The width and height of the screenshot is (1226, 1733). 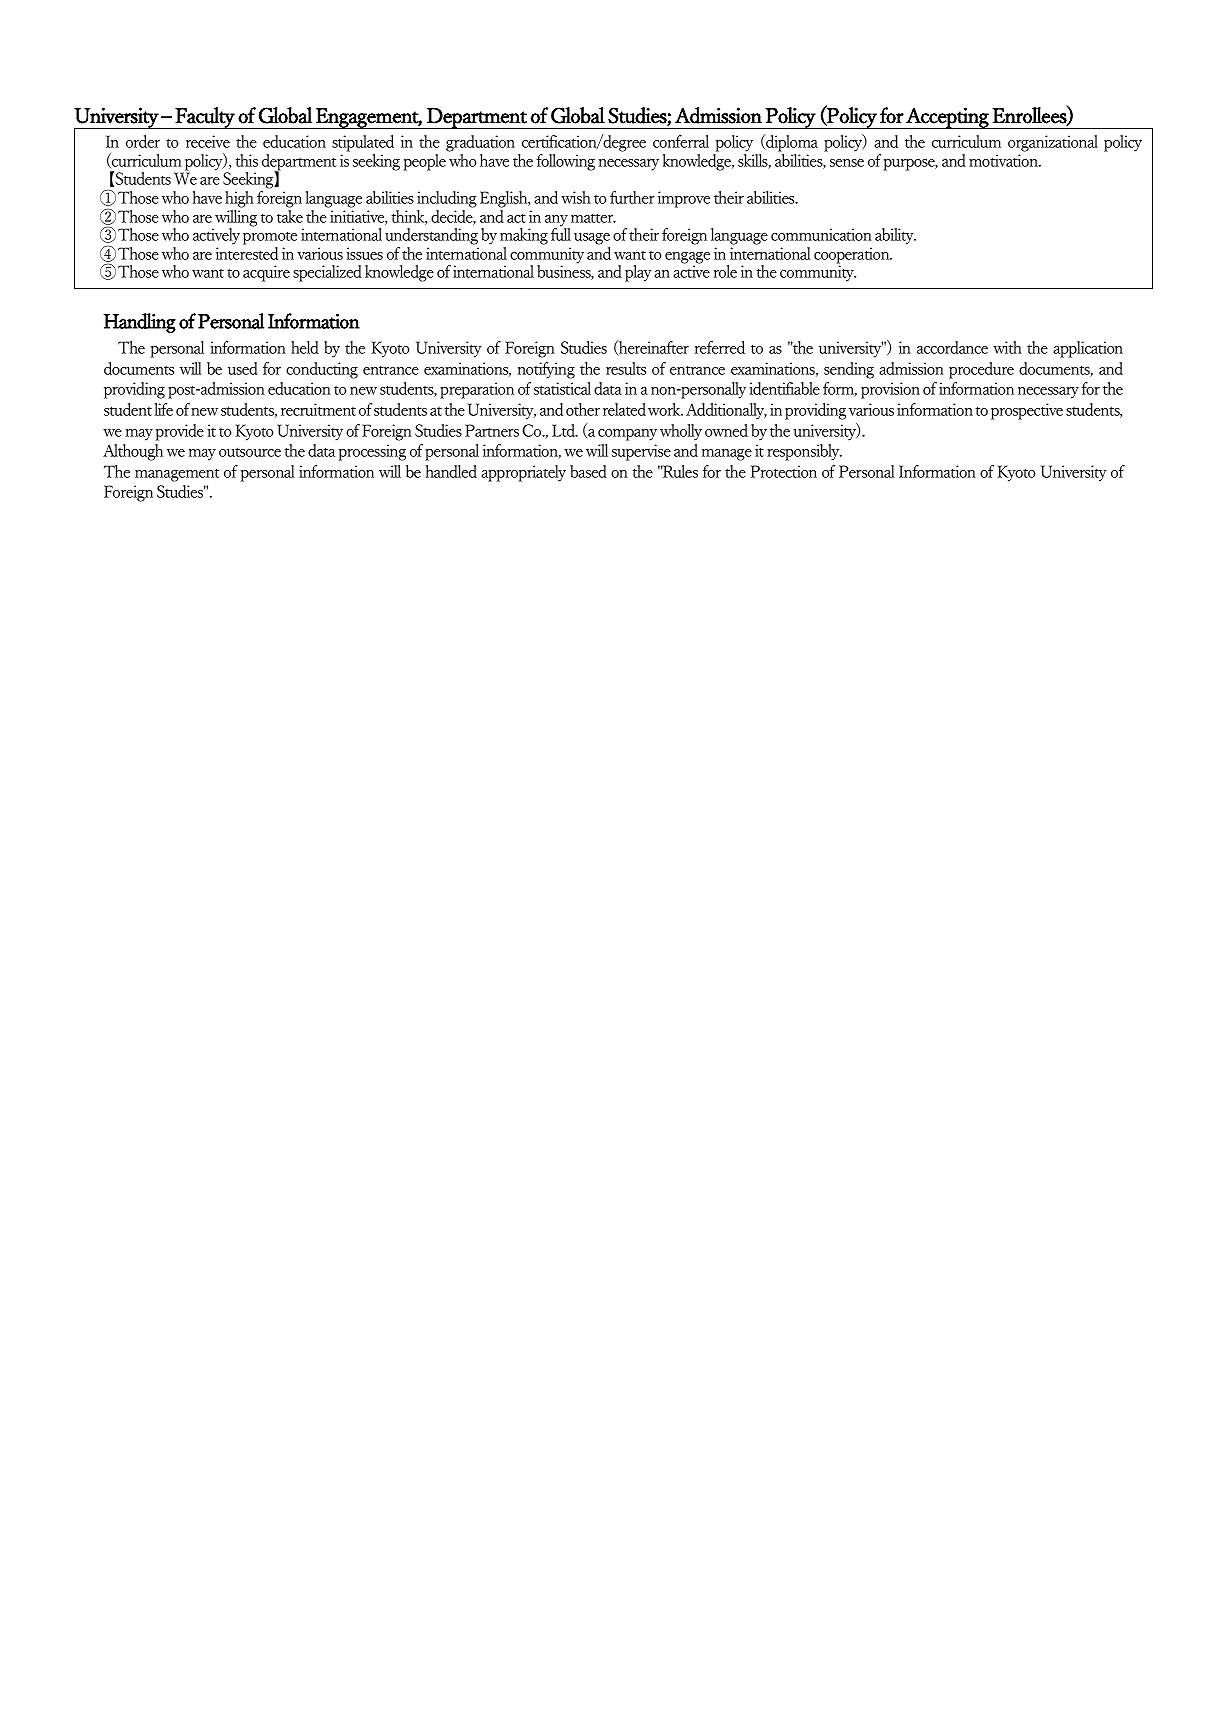 What do you see at coordinates (239, 199) in the screenshot?
I see `high` at bounding box center [239, 199].
